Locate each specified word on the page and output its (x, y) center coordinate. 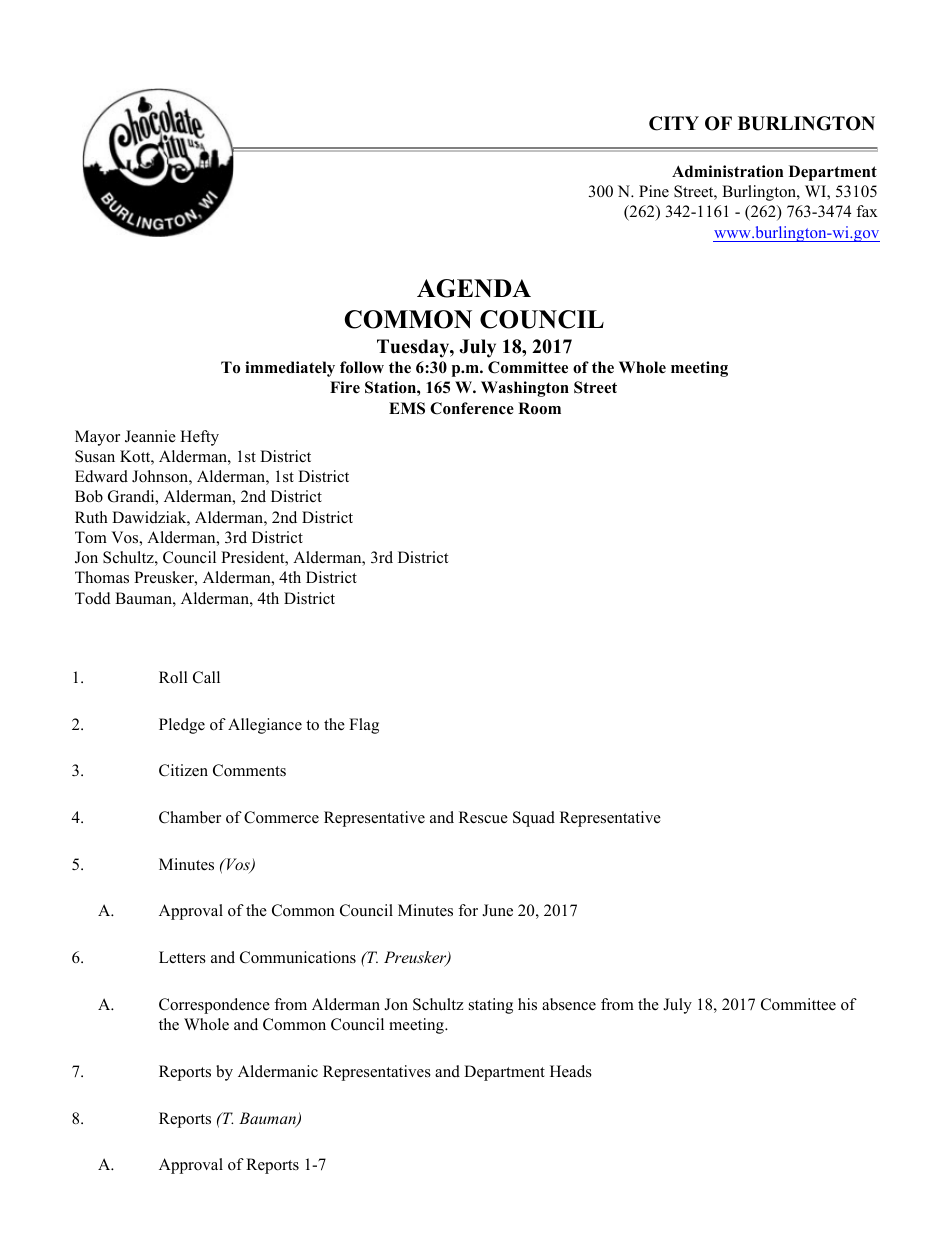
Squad (534, 819)
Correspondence (214, 1006)
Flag (364, 726)
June (497, 910)
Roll (173, 677)
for (468, 910)
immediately (290, 369)
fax (867, 211)
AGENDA (474, 288)
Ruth (91, 517)
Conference (472, 408)
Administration (727, 171)
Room (539, 408)
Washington (525, 389)
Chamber (190, 817)
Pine (654, 191)
